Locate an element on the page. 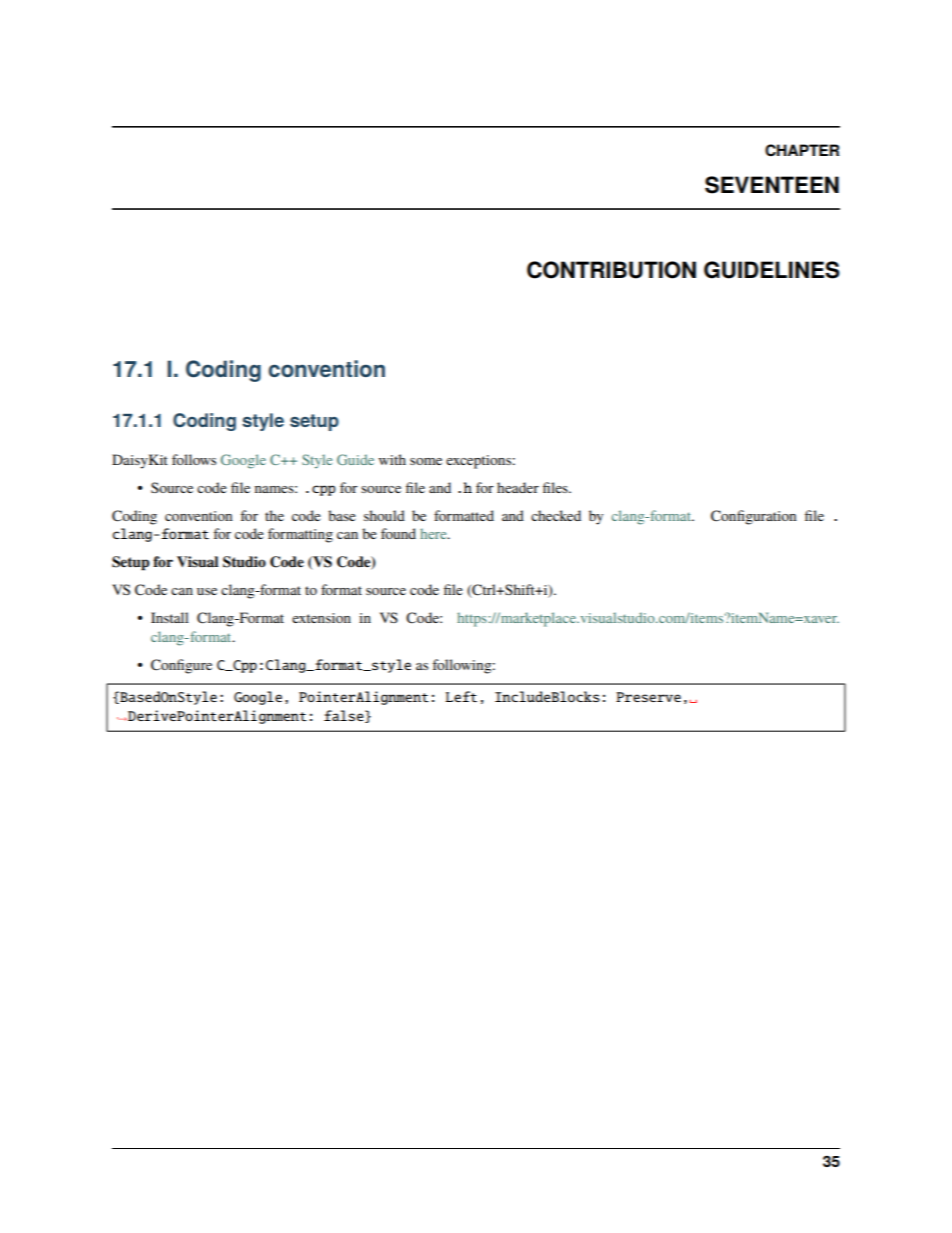 This image has height=1233, width=952. Configure is located at coordinates (181, 666).
